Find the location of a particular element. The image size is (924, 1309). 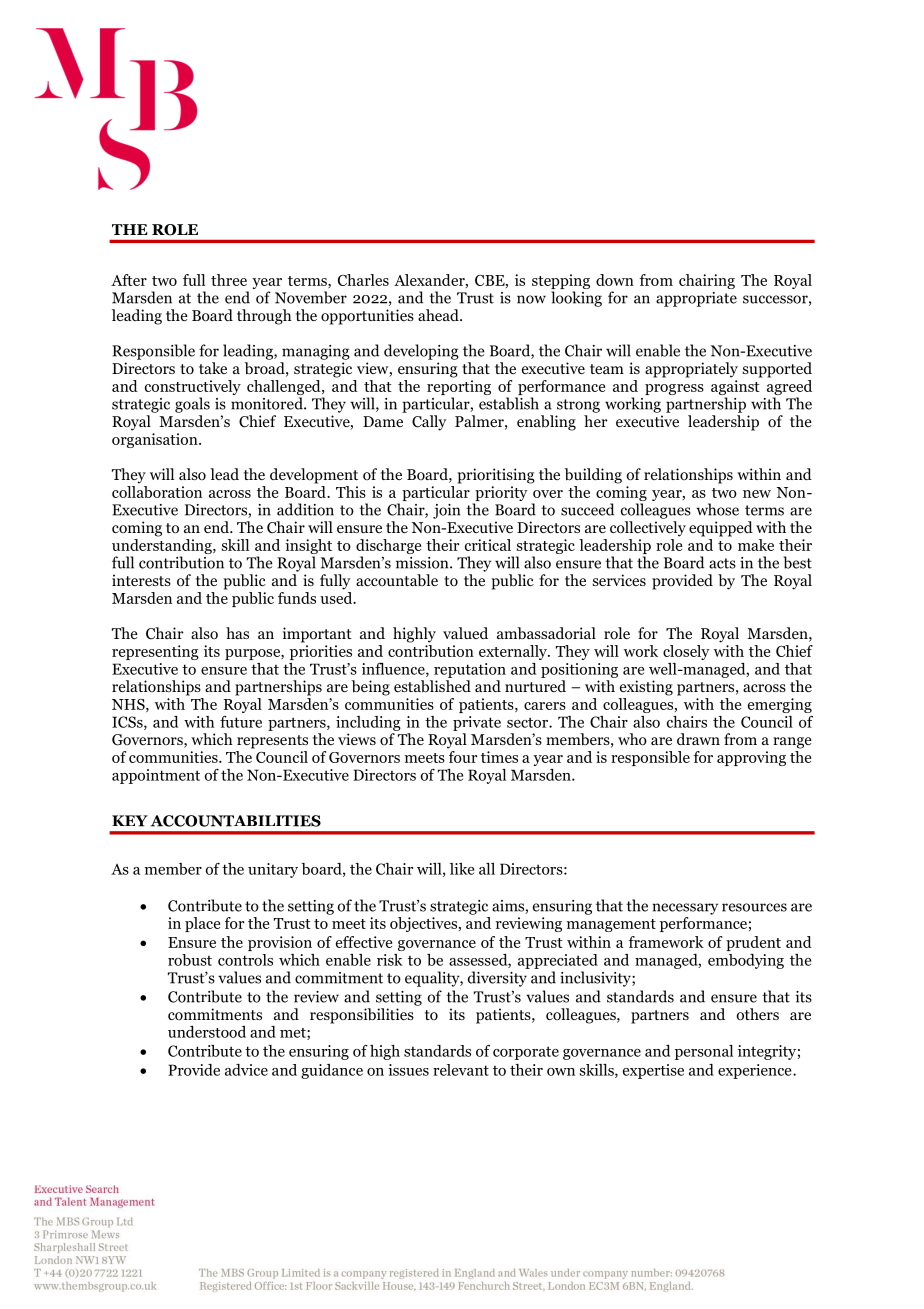

unitary is located at coordinates (273, 870).
